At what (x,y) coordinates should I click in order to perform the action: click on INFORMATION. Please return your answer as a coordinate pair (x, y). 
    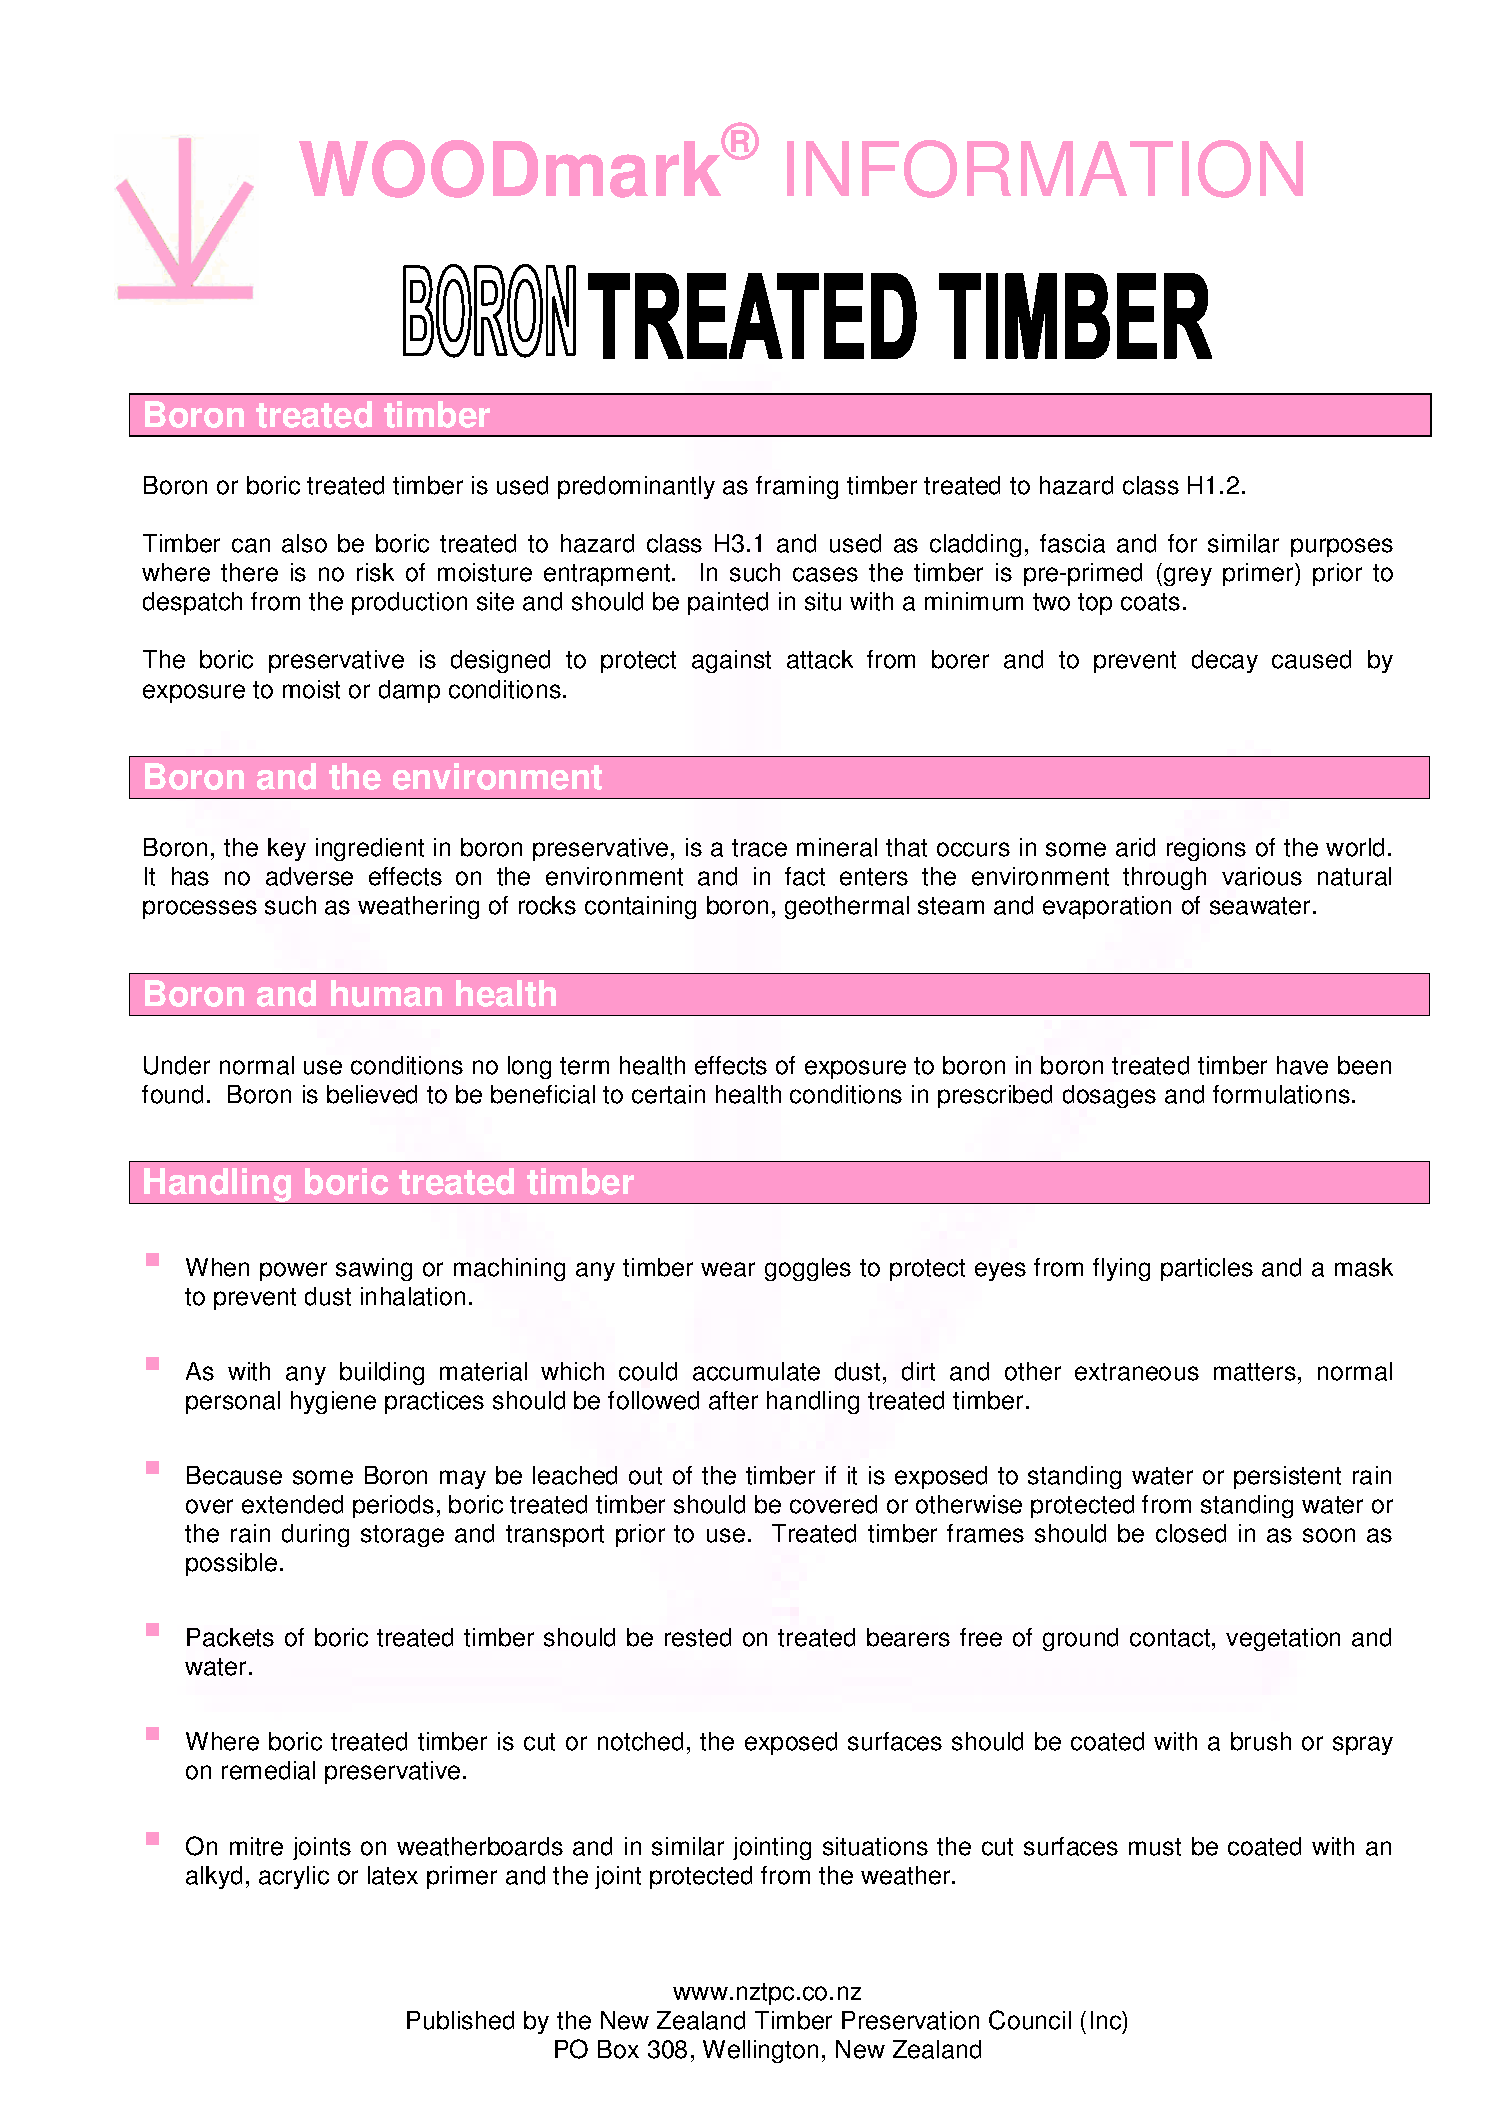
    Looking at the image, I should click on (1045, 169).
